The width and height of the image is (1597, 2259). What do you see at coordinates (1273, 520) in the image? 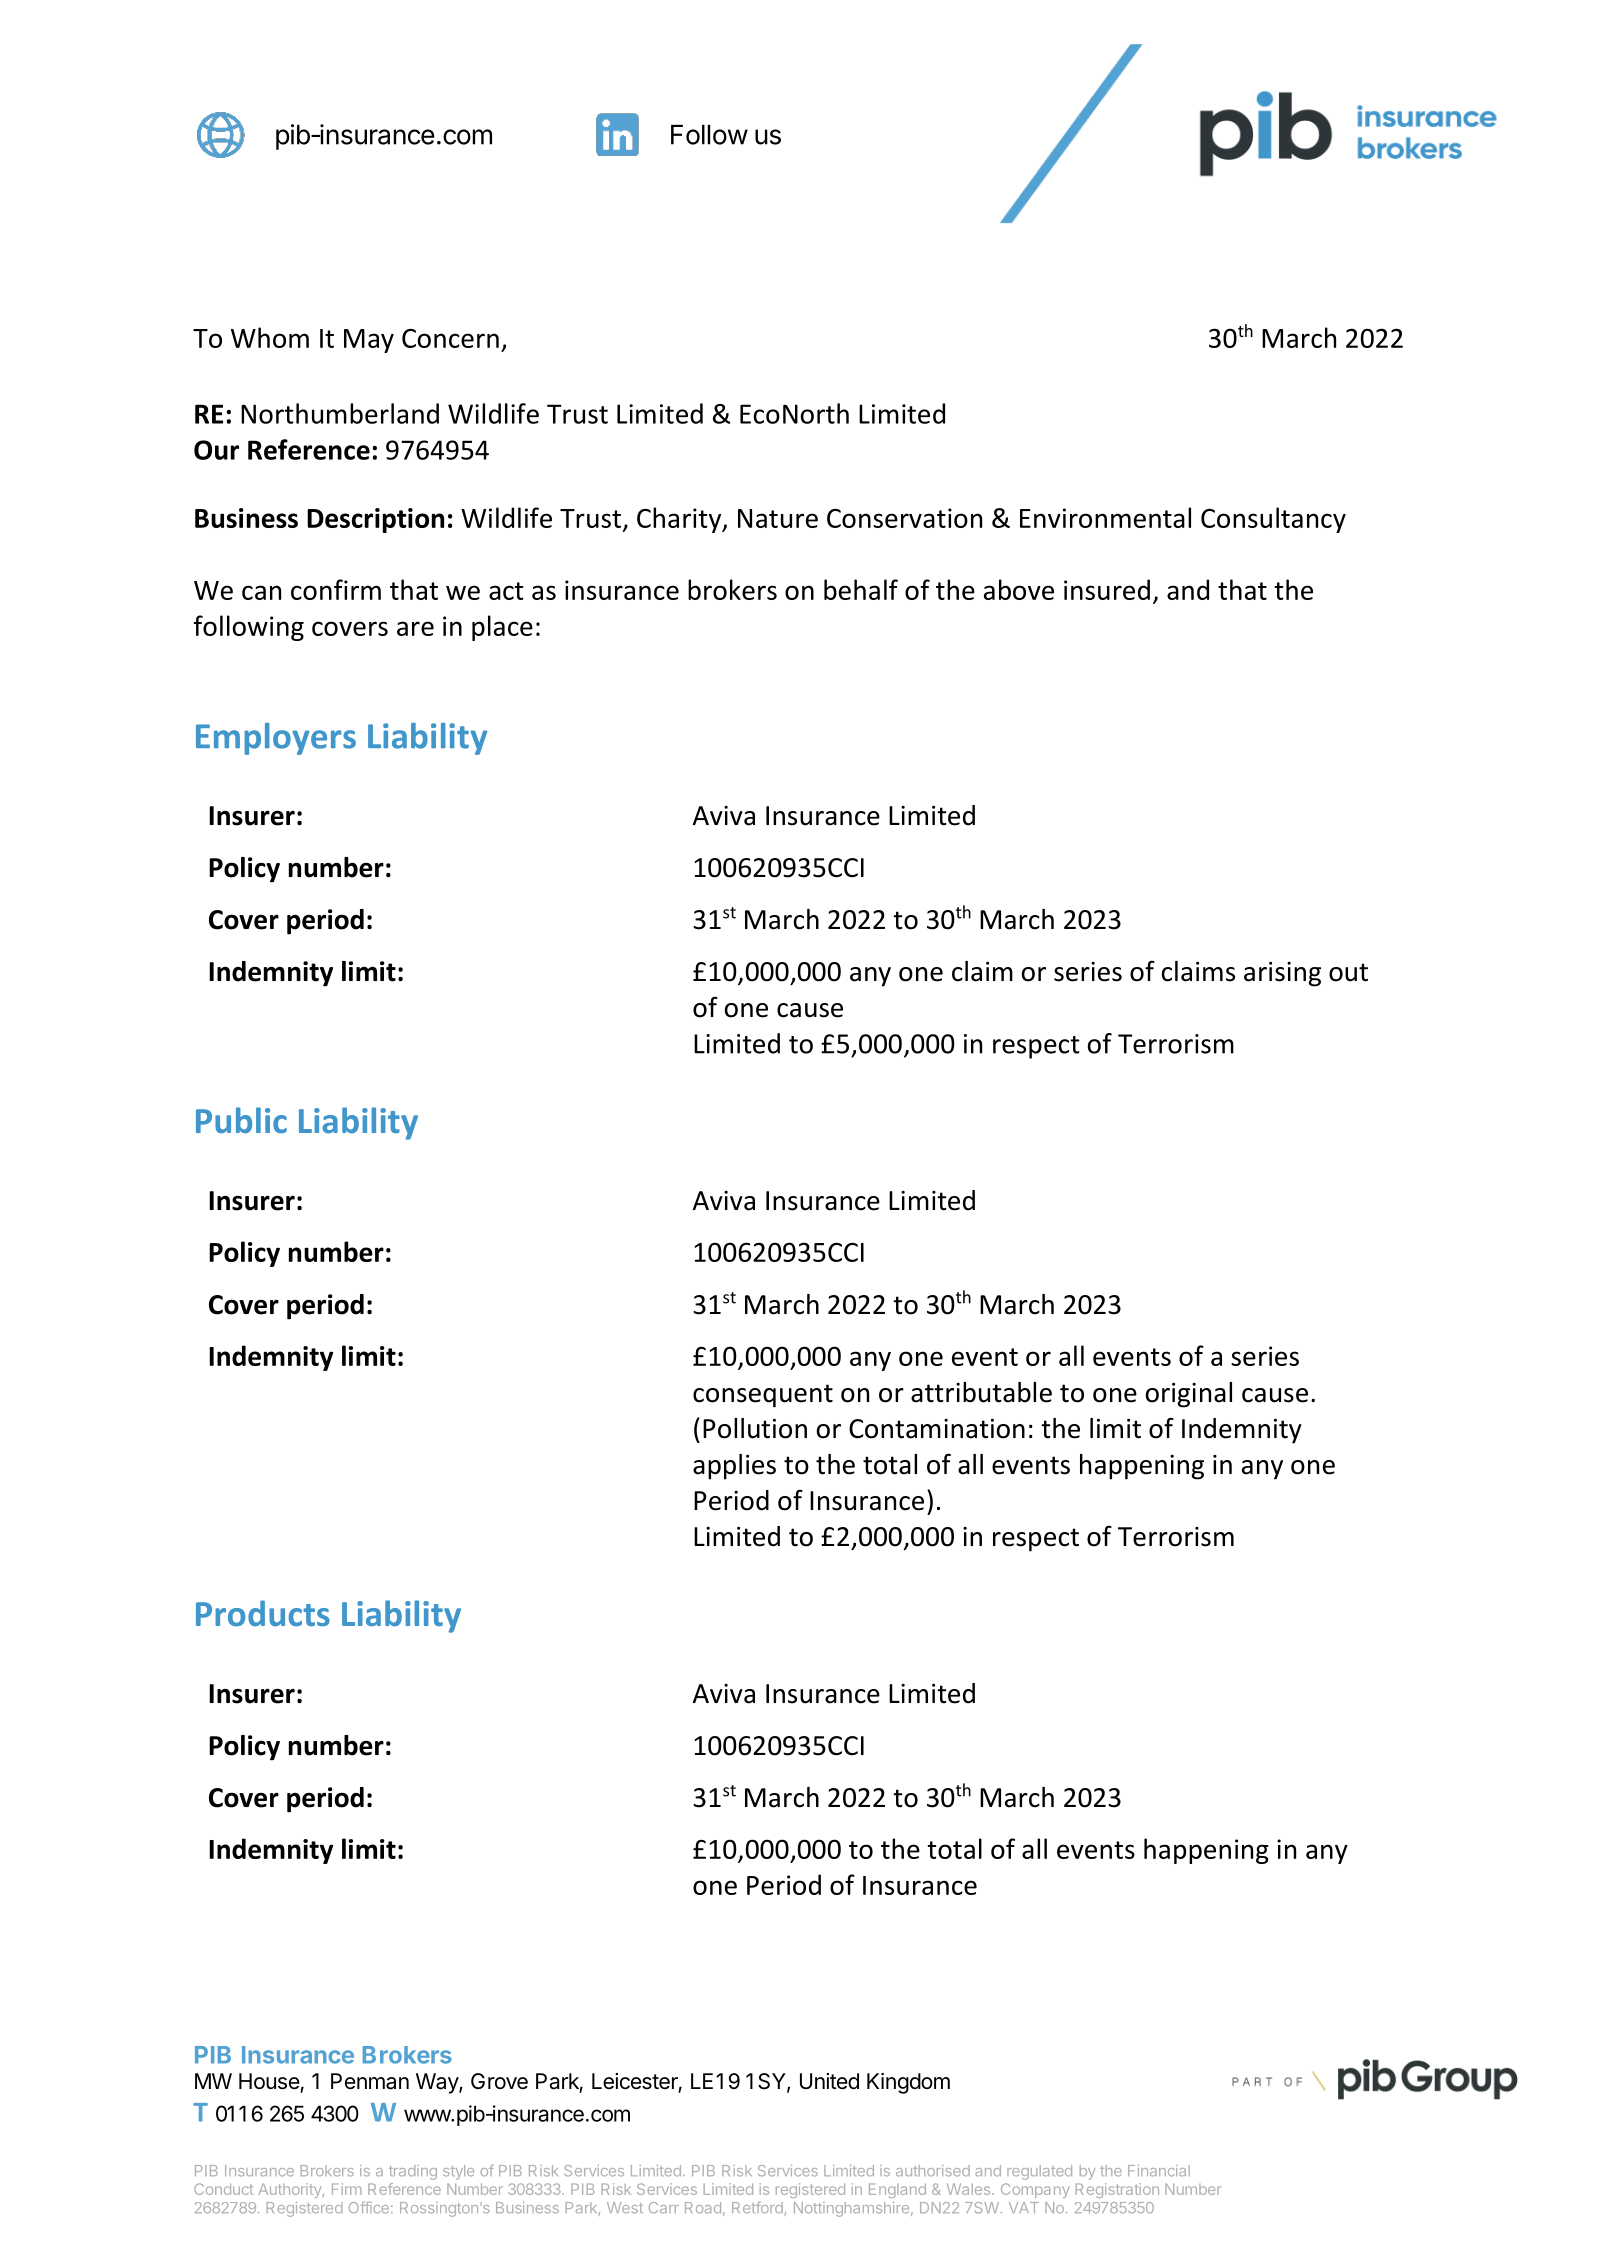
I see `Consultancy` at bounding box center [1273, 520].
